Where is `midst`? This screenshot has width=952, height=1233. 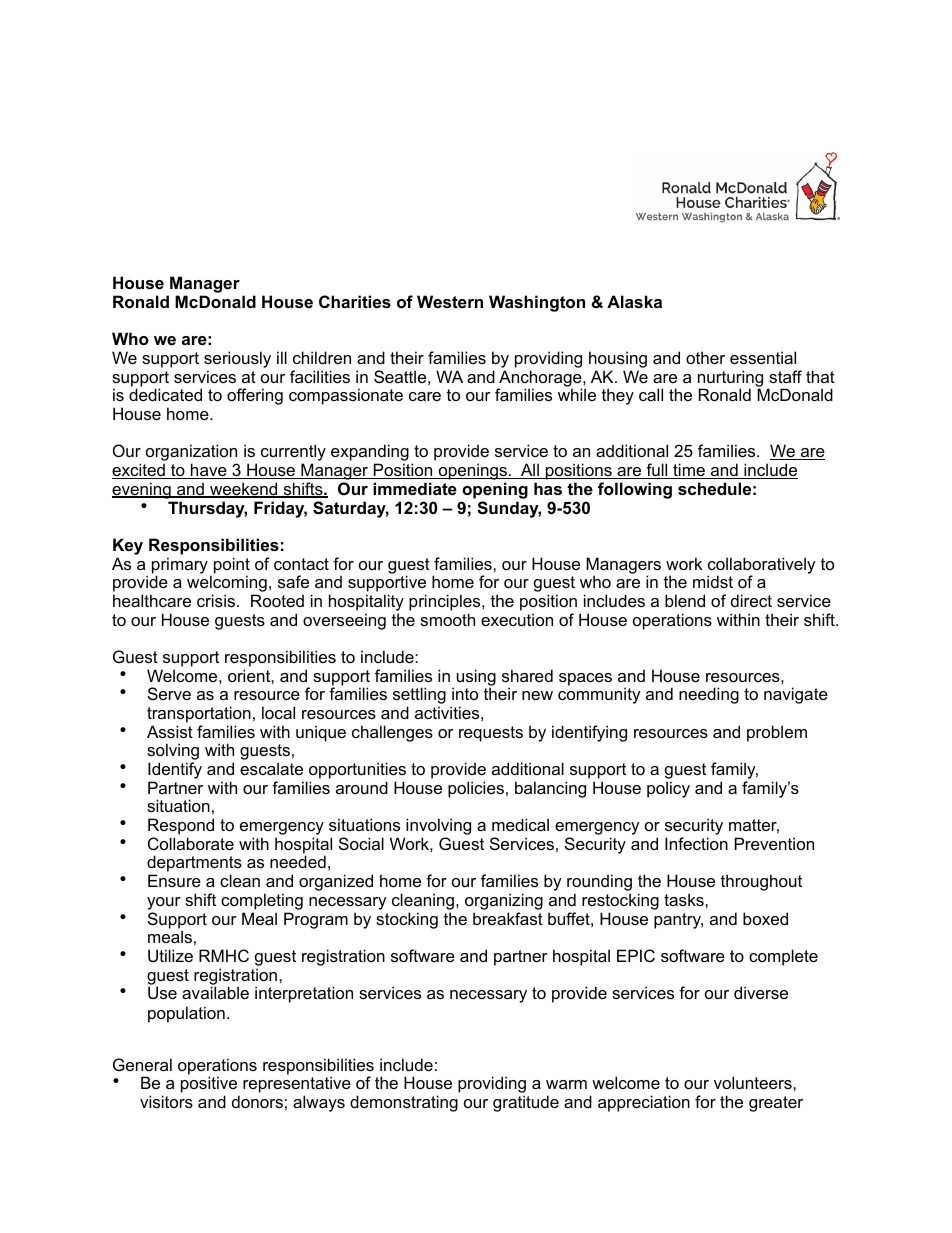
midst is located at coordinates (713, 581).
